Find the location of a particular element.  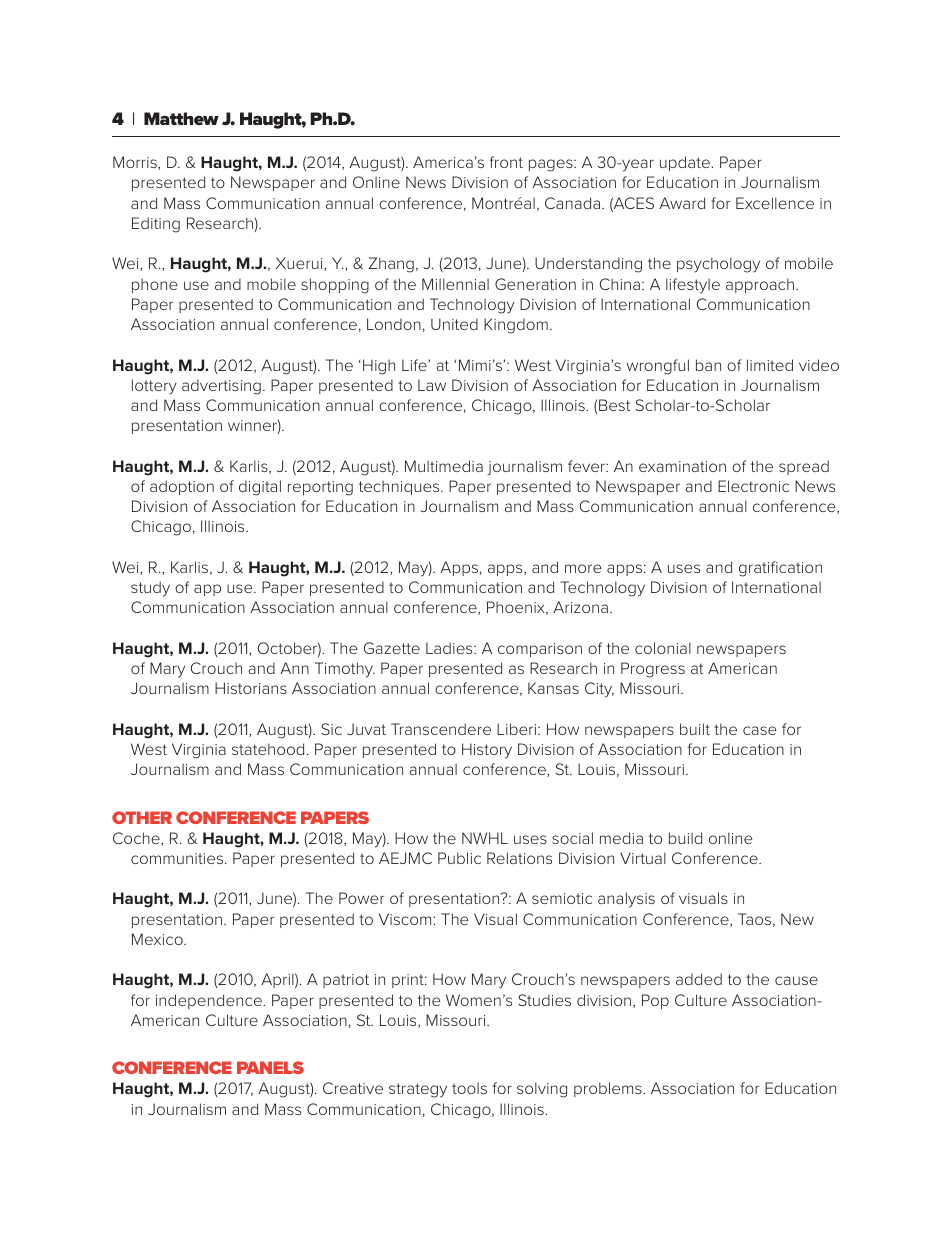

Pop is located at coordinates (655, 1001).
